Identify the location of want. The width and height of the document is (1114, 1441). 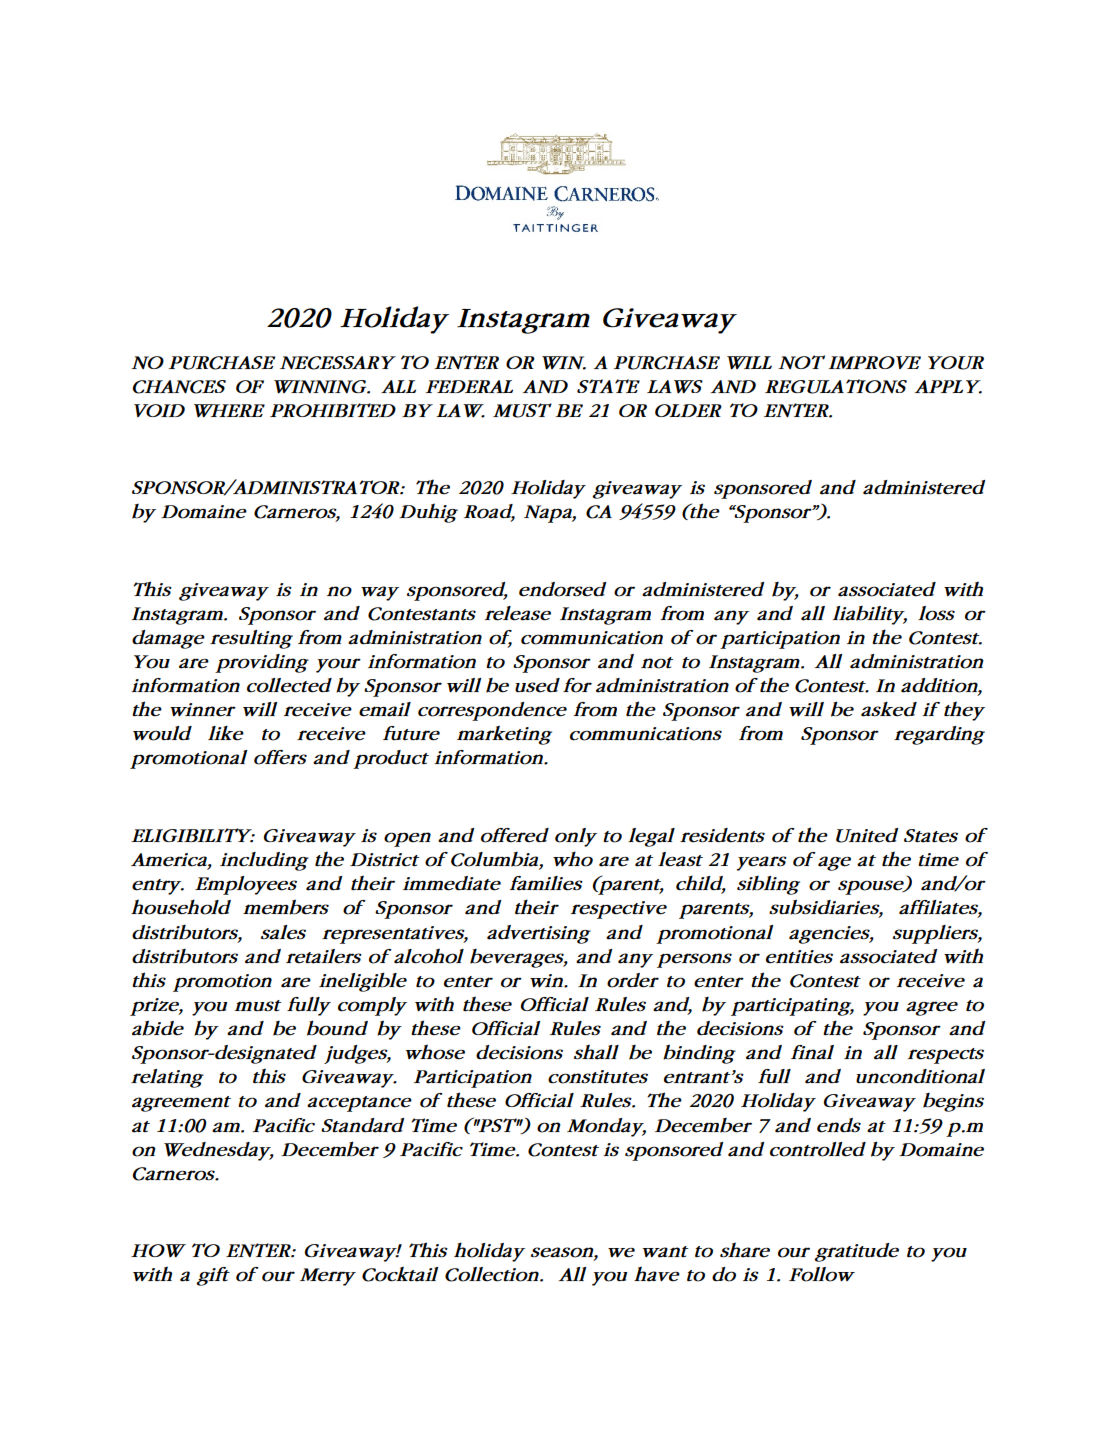
(665, 1252).
